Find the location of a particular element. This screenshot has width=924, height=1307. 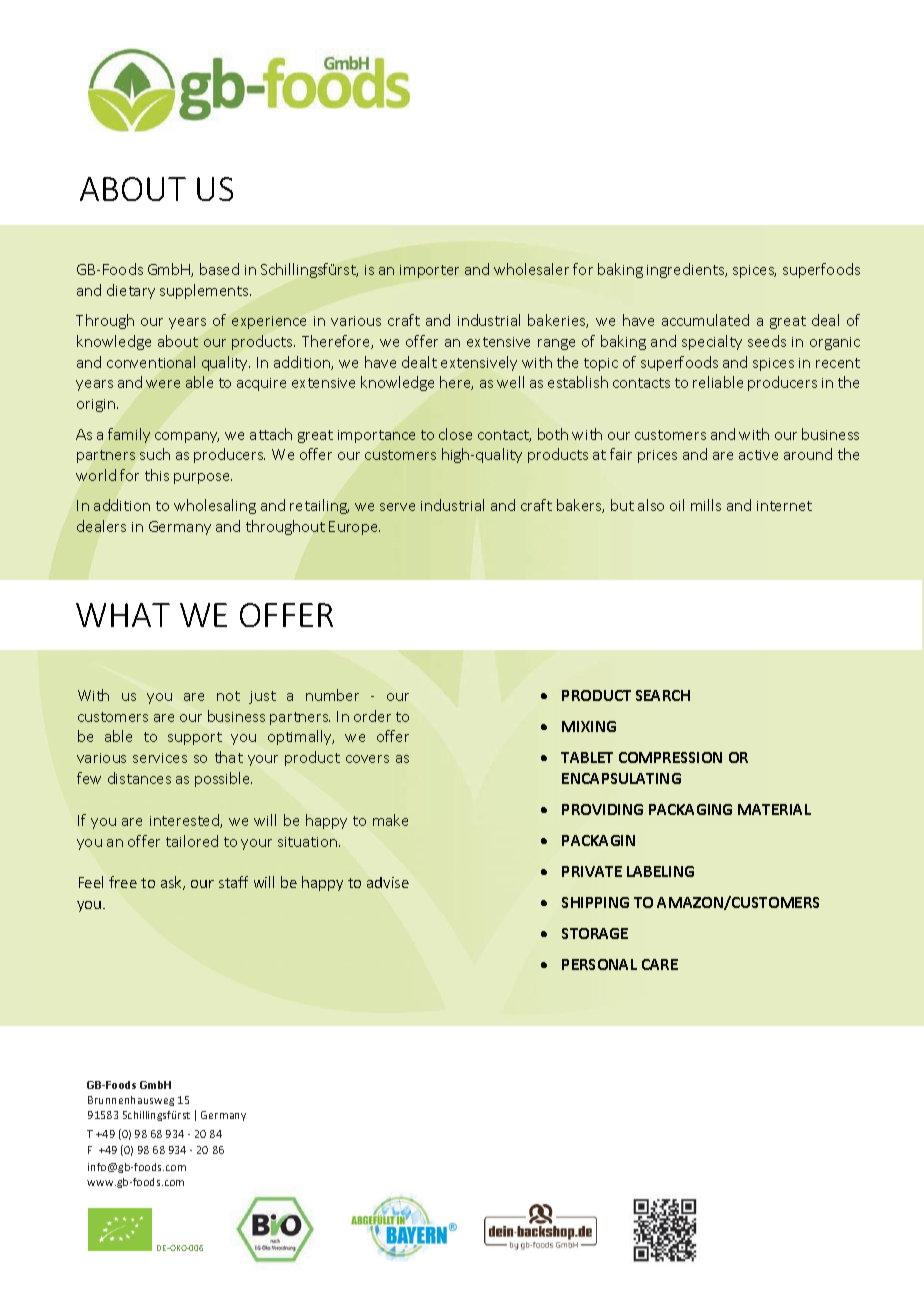

number is located at coordinates (332, 695).
